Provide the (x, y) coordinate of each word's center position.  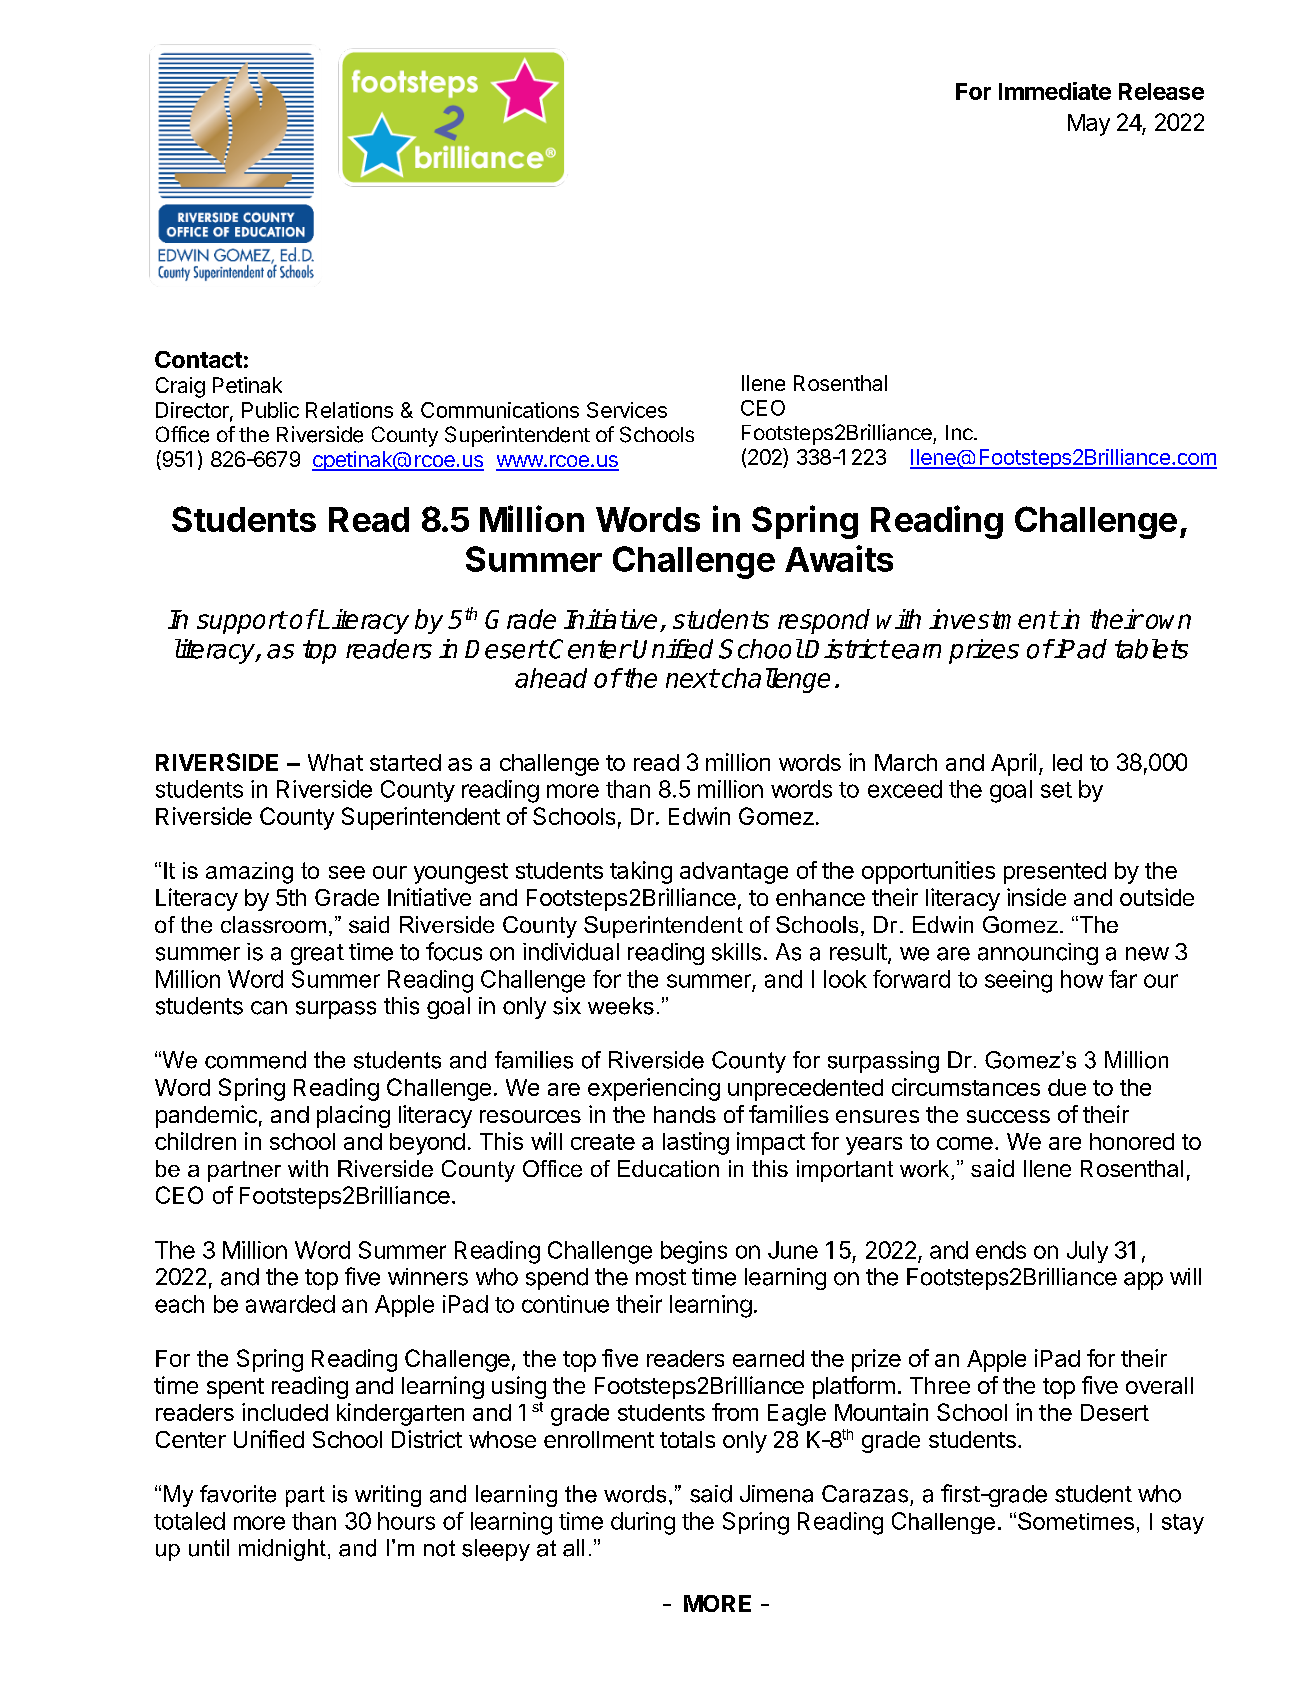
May (1089, 125)
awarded (290, 1304)
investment (993, 619)
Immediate (1055, 91)
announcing (1038, 954)
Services (627, 410)
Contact (198, 359)
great (317, 954)
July (1087, 1252)
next (692, 678)
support (241, 622)
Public (270, 410)
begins (694, 1252)
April (1013, 764)
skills (736, 952)
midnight (282, 1550)
